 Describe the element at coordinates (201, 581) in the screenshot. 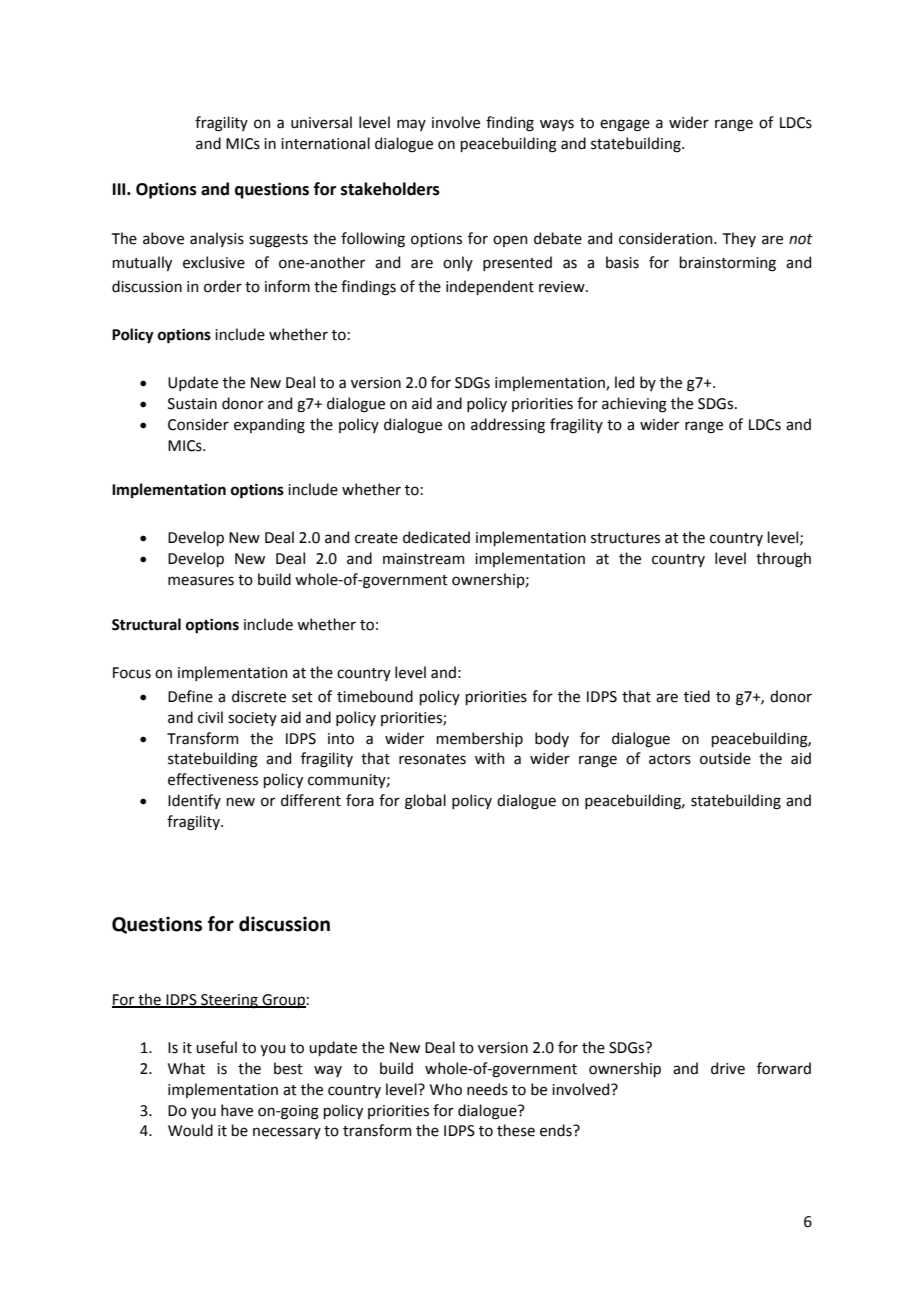

I see `measures` at that location.
